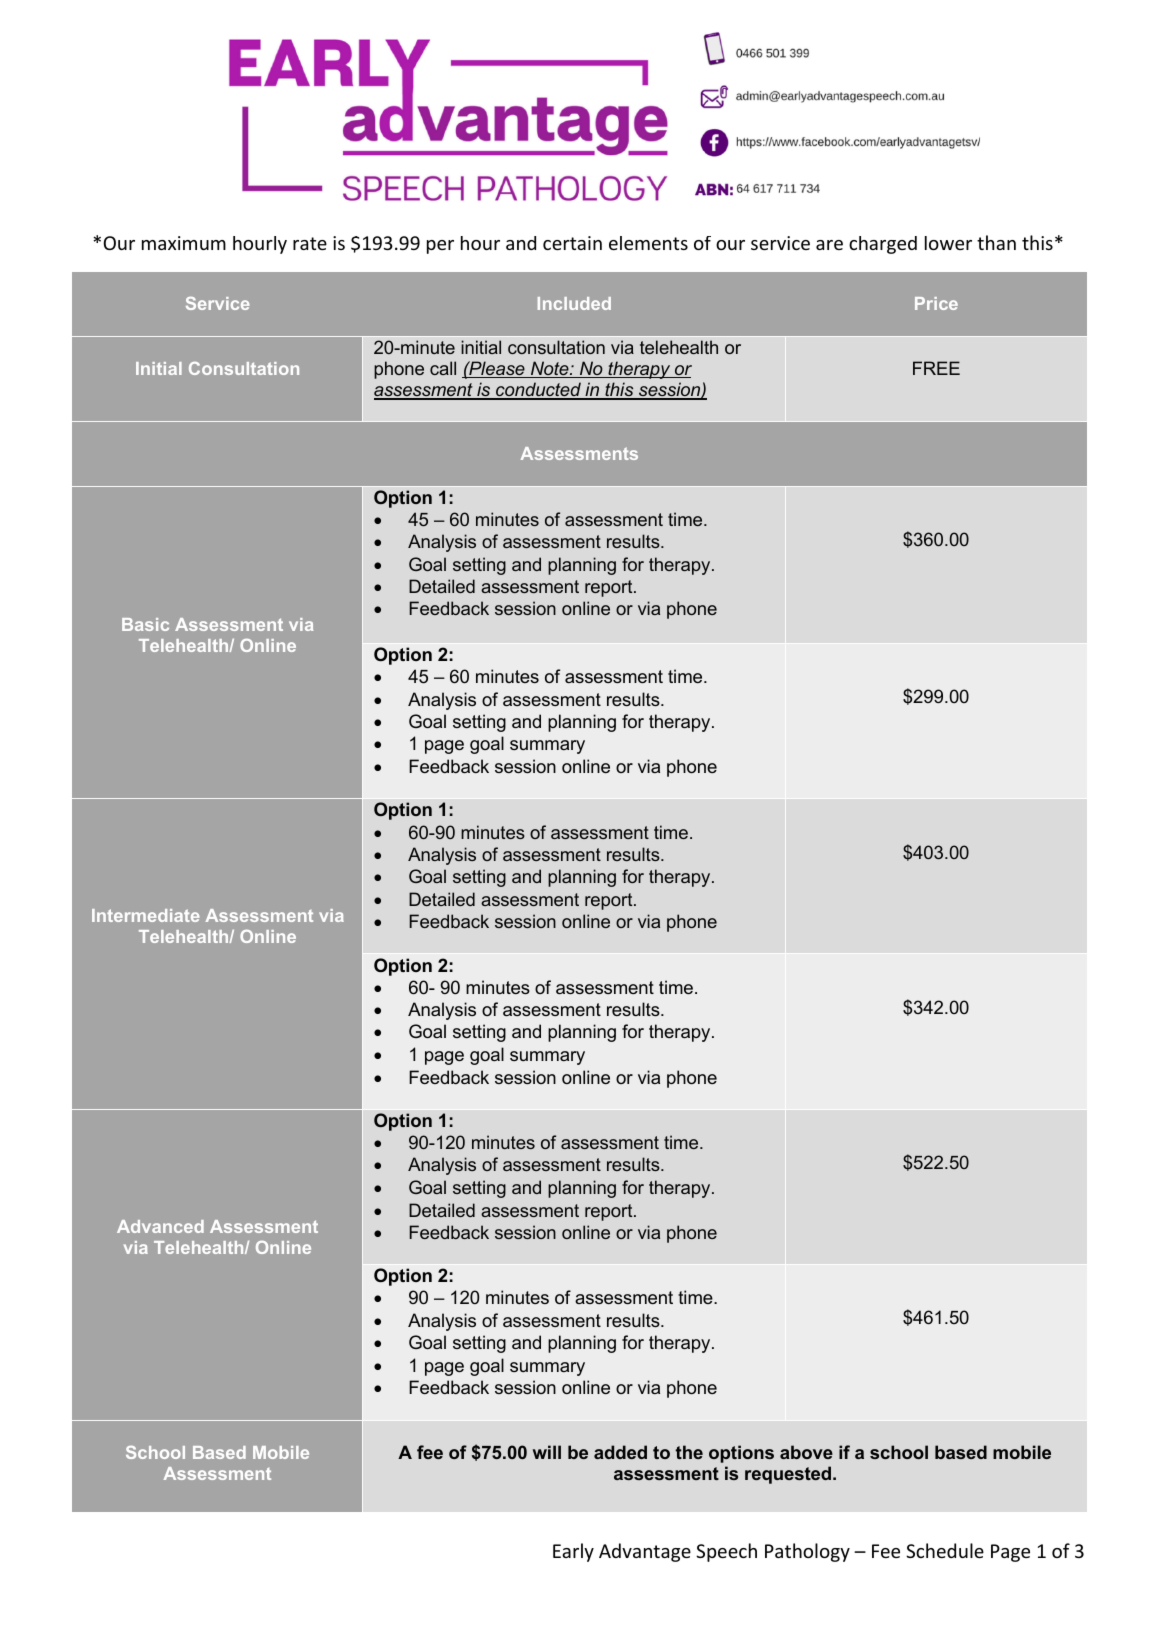 The width and height of the page is (1153, 1631). I want to click on conducted, so click(538, 390).
